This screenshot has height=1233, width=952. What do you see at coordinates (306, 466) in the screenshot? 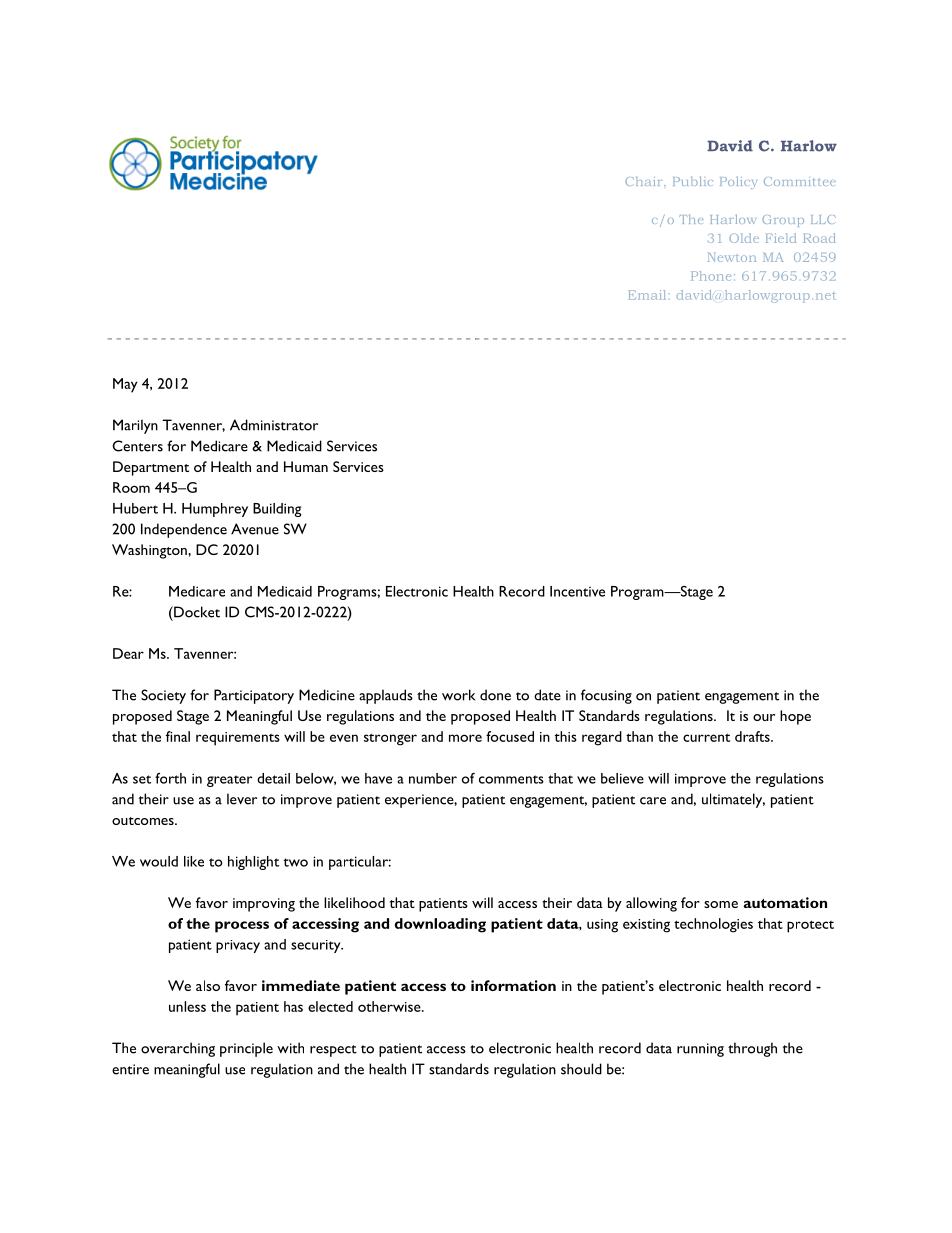
I see `Human` at bounding box center [306, 466].
